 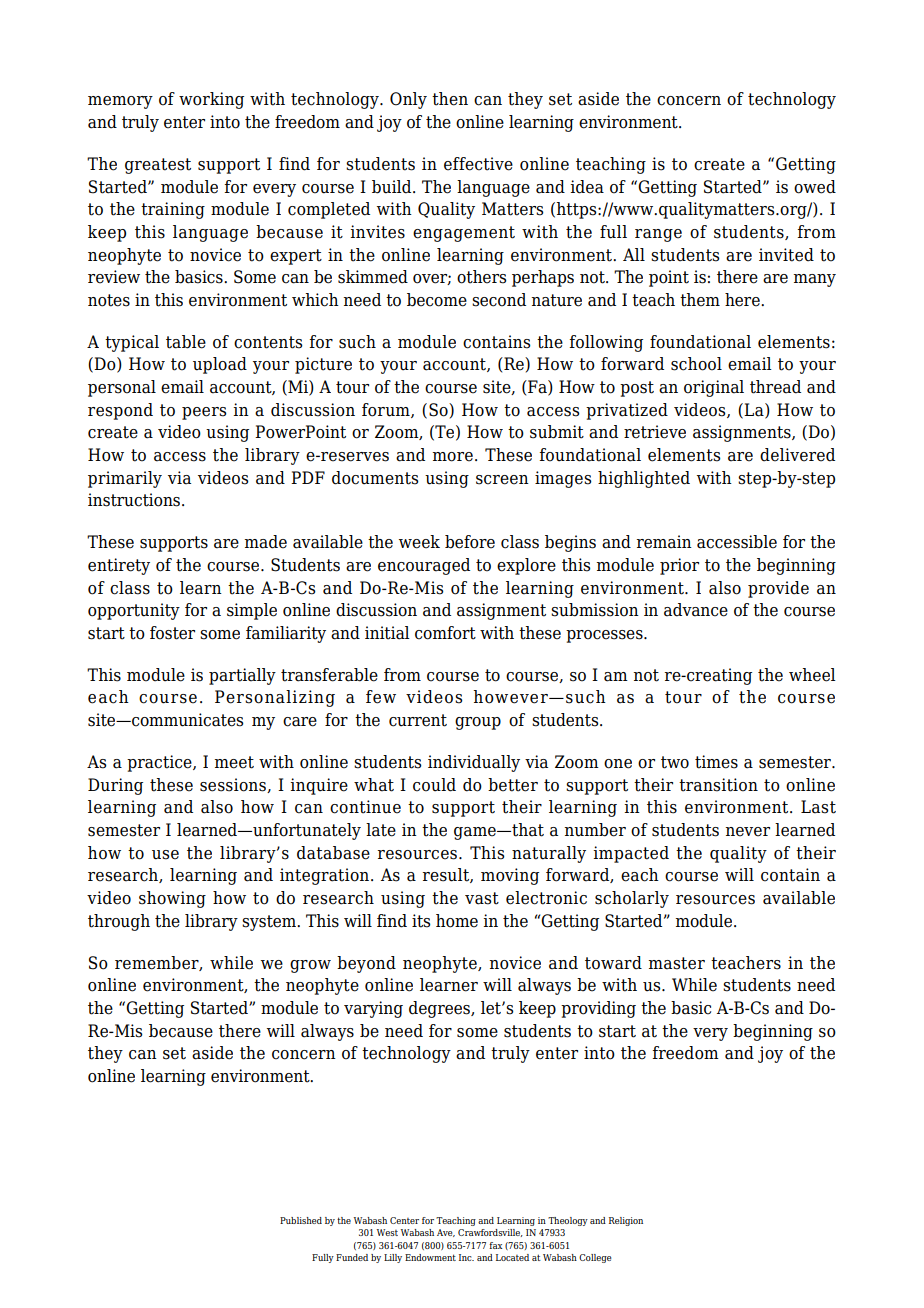 What do you see at coordinates (211, 100) in the screenshot?
I see `working` at bounding box center [211, 100].
